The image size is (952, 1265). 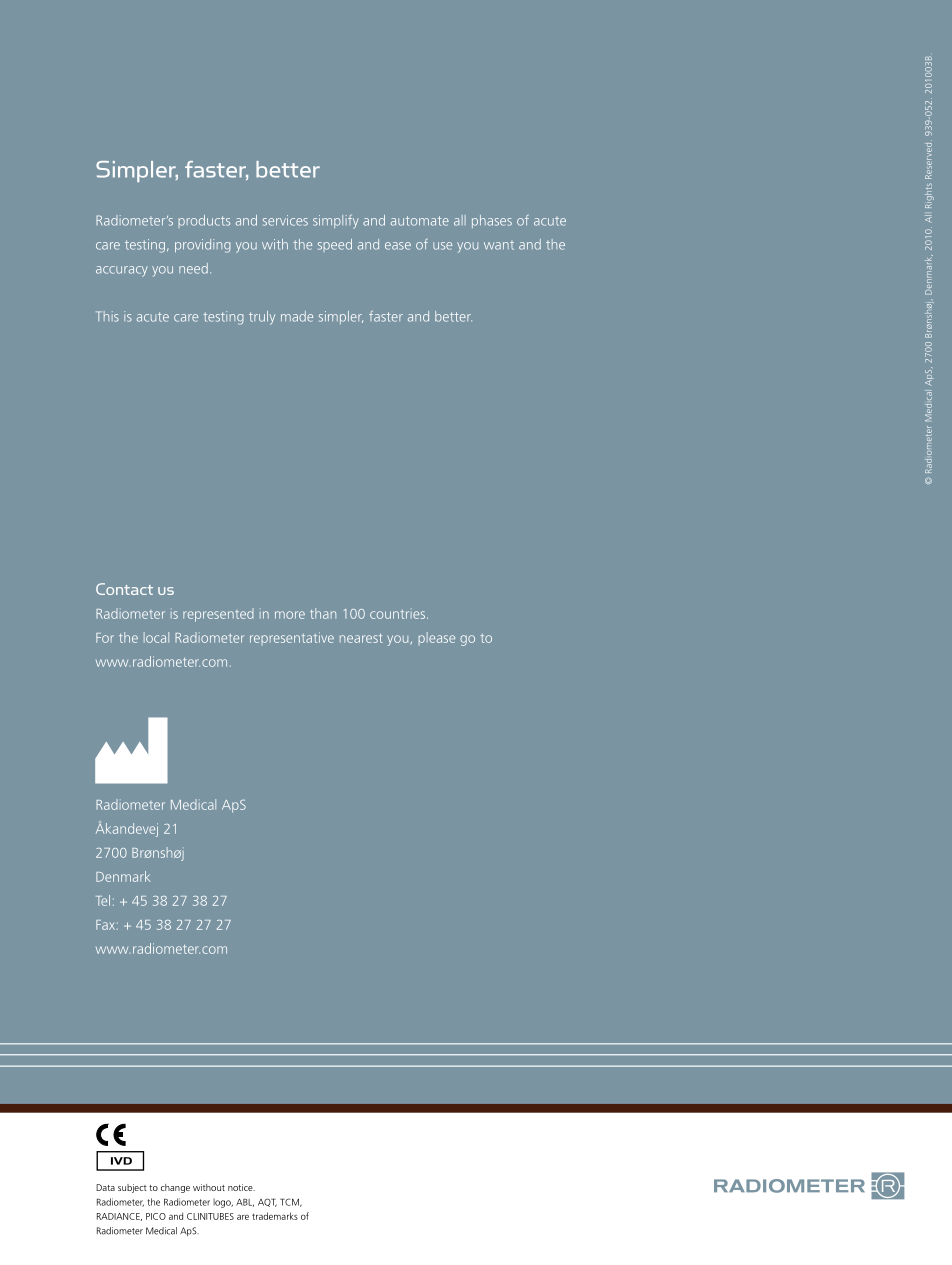 I want to click on subject, so click(x=132, y=1188).
